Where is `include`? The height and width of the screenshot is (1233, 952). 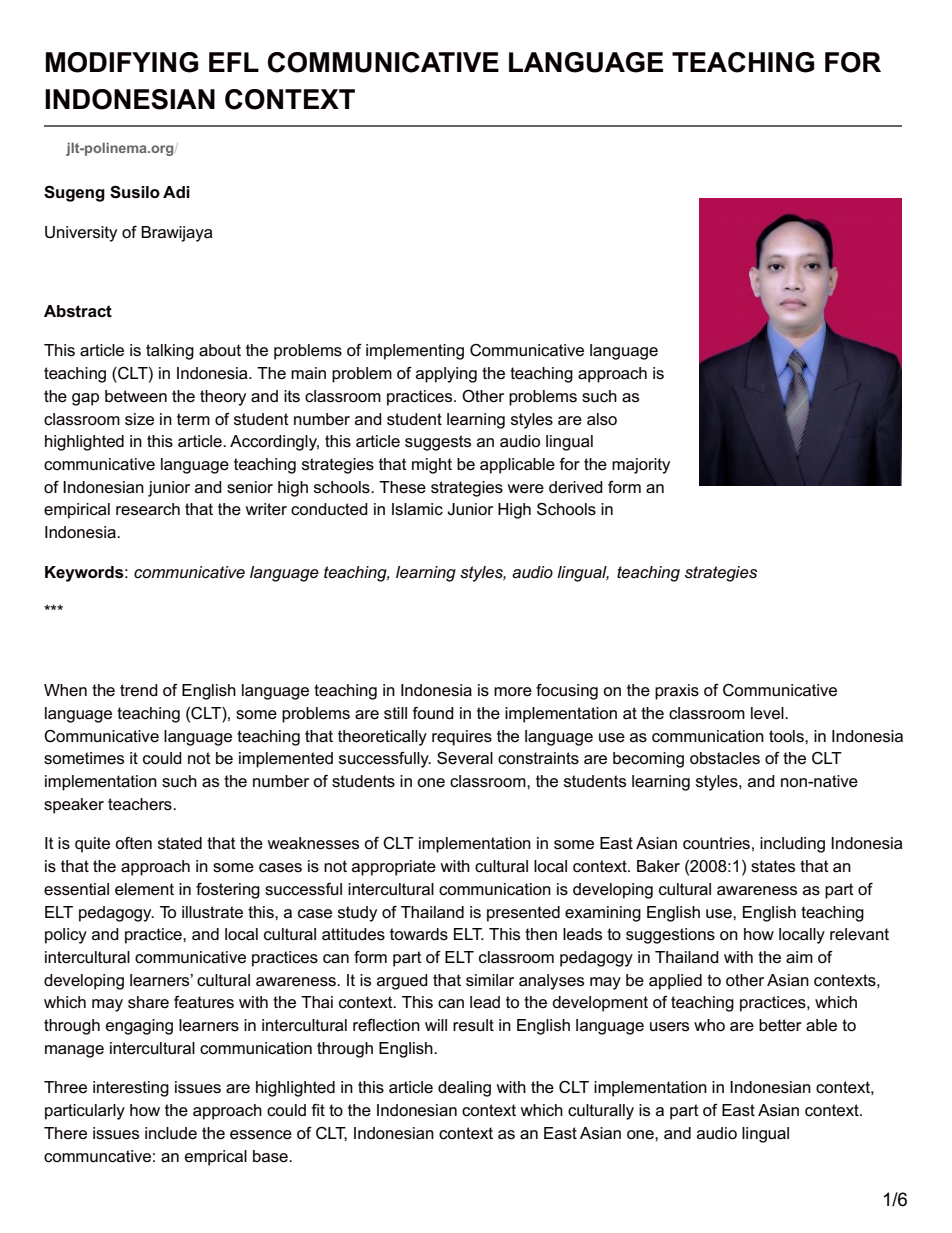 include is located at coordinates (171, 1133).
